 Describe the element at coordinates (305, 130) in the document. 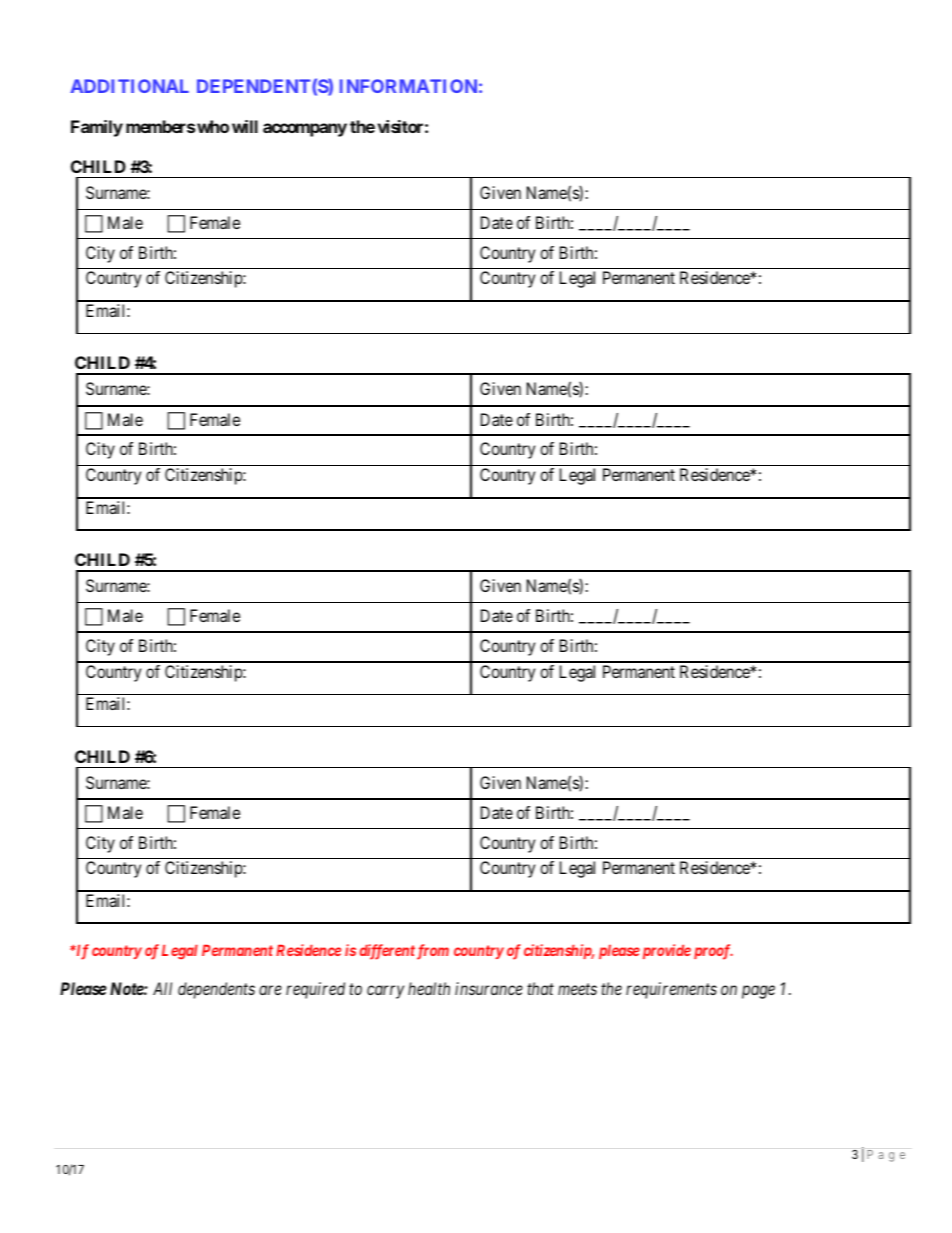

I see `accompany` at that location.
